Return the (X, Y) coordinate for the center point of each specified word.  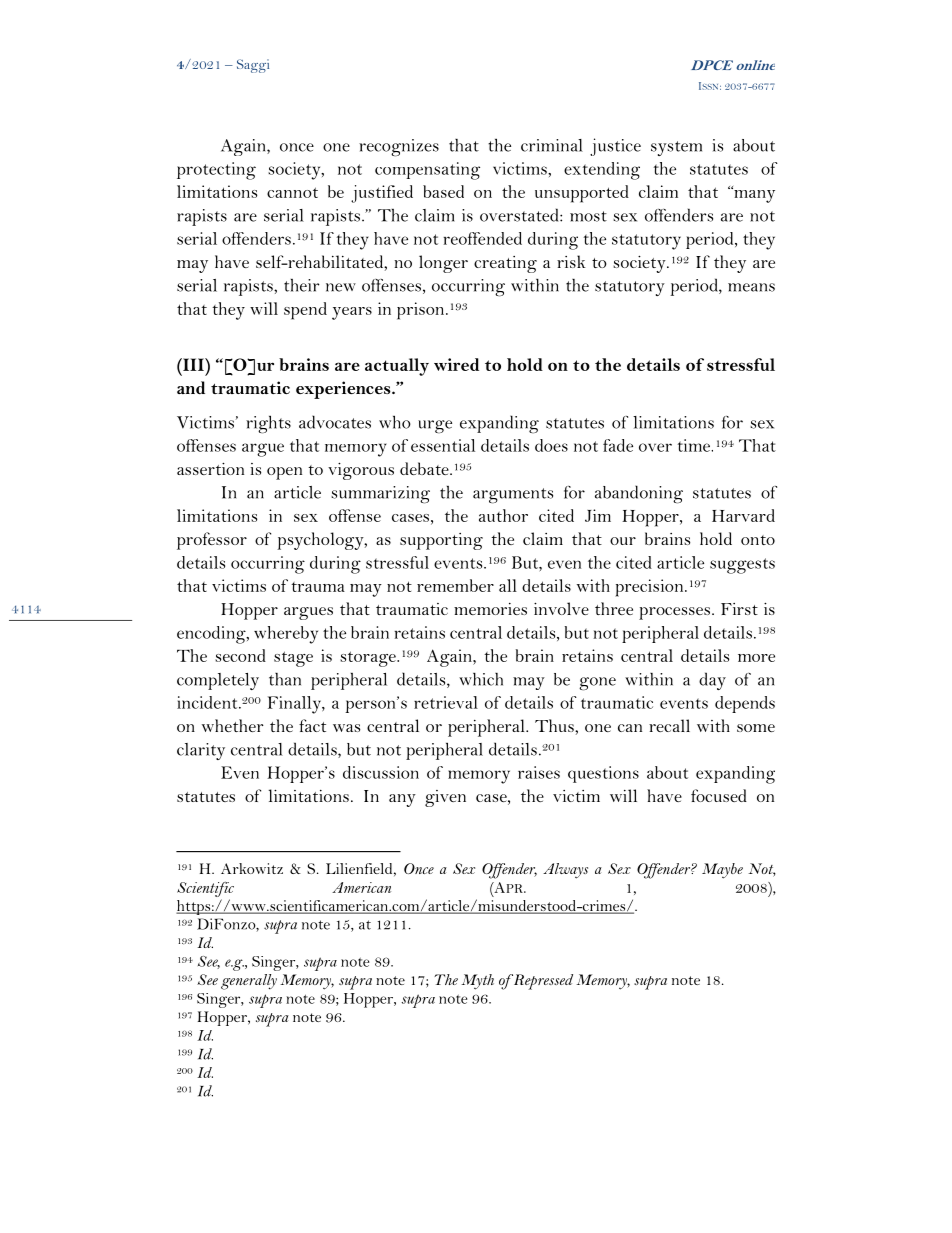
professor (212, 541)
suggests (742, 566)
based (443, 191)
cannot (292, 192)
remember (455, 585)
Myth (477, 982)
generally (249, 982)
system (676, 148)
